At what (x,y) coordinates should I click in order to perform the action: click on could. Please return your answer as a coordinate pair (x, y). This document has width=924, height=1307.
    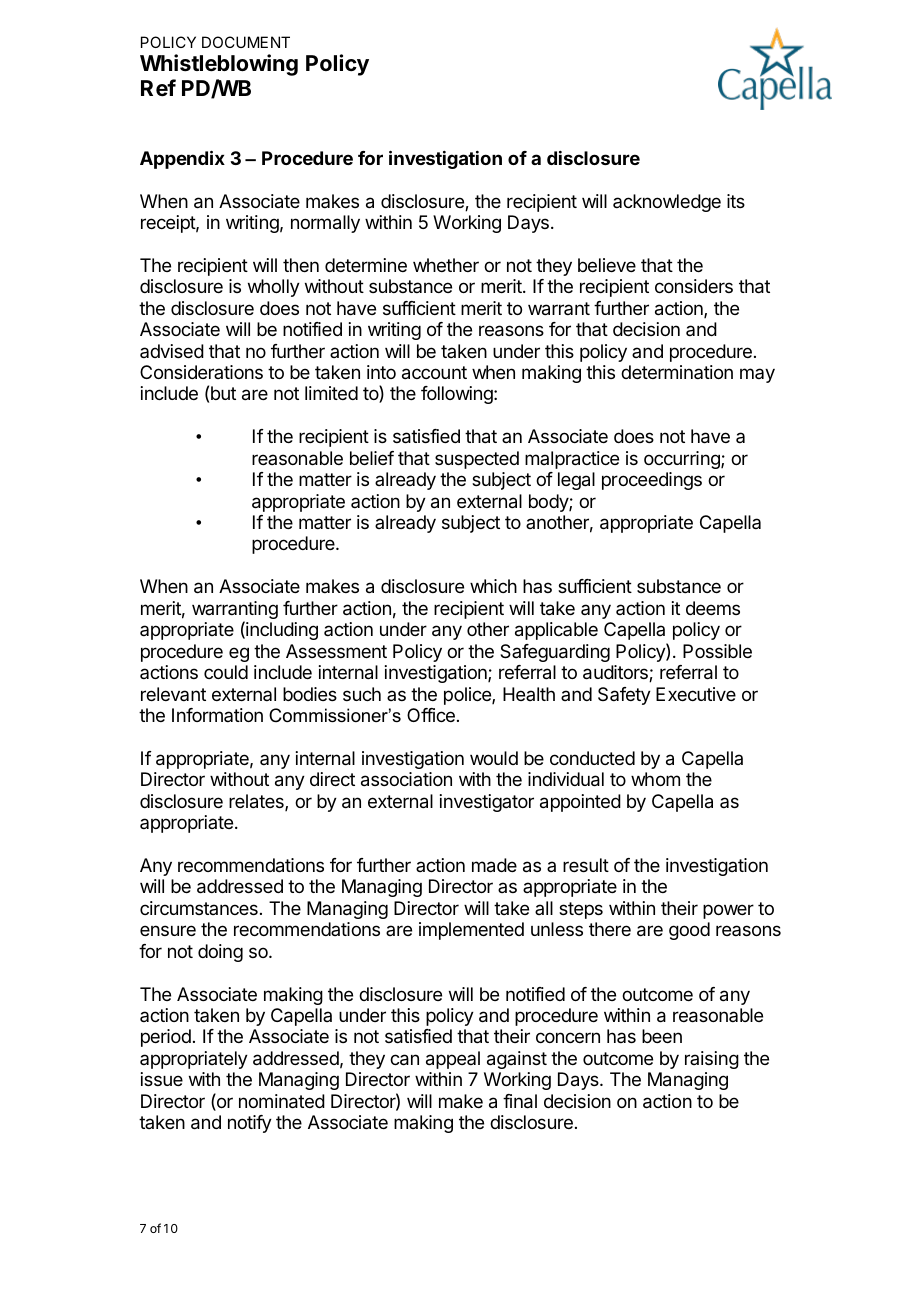
    Looking at the image, I should click on (226, 672).
